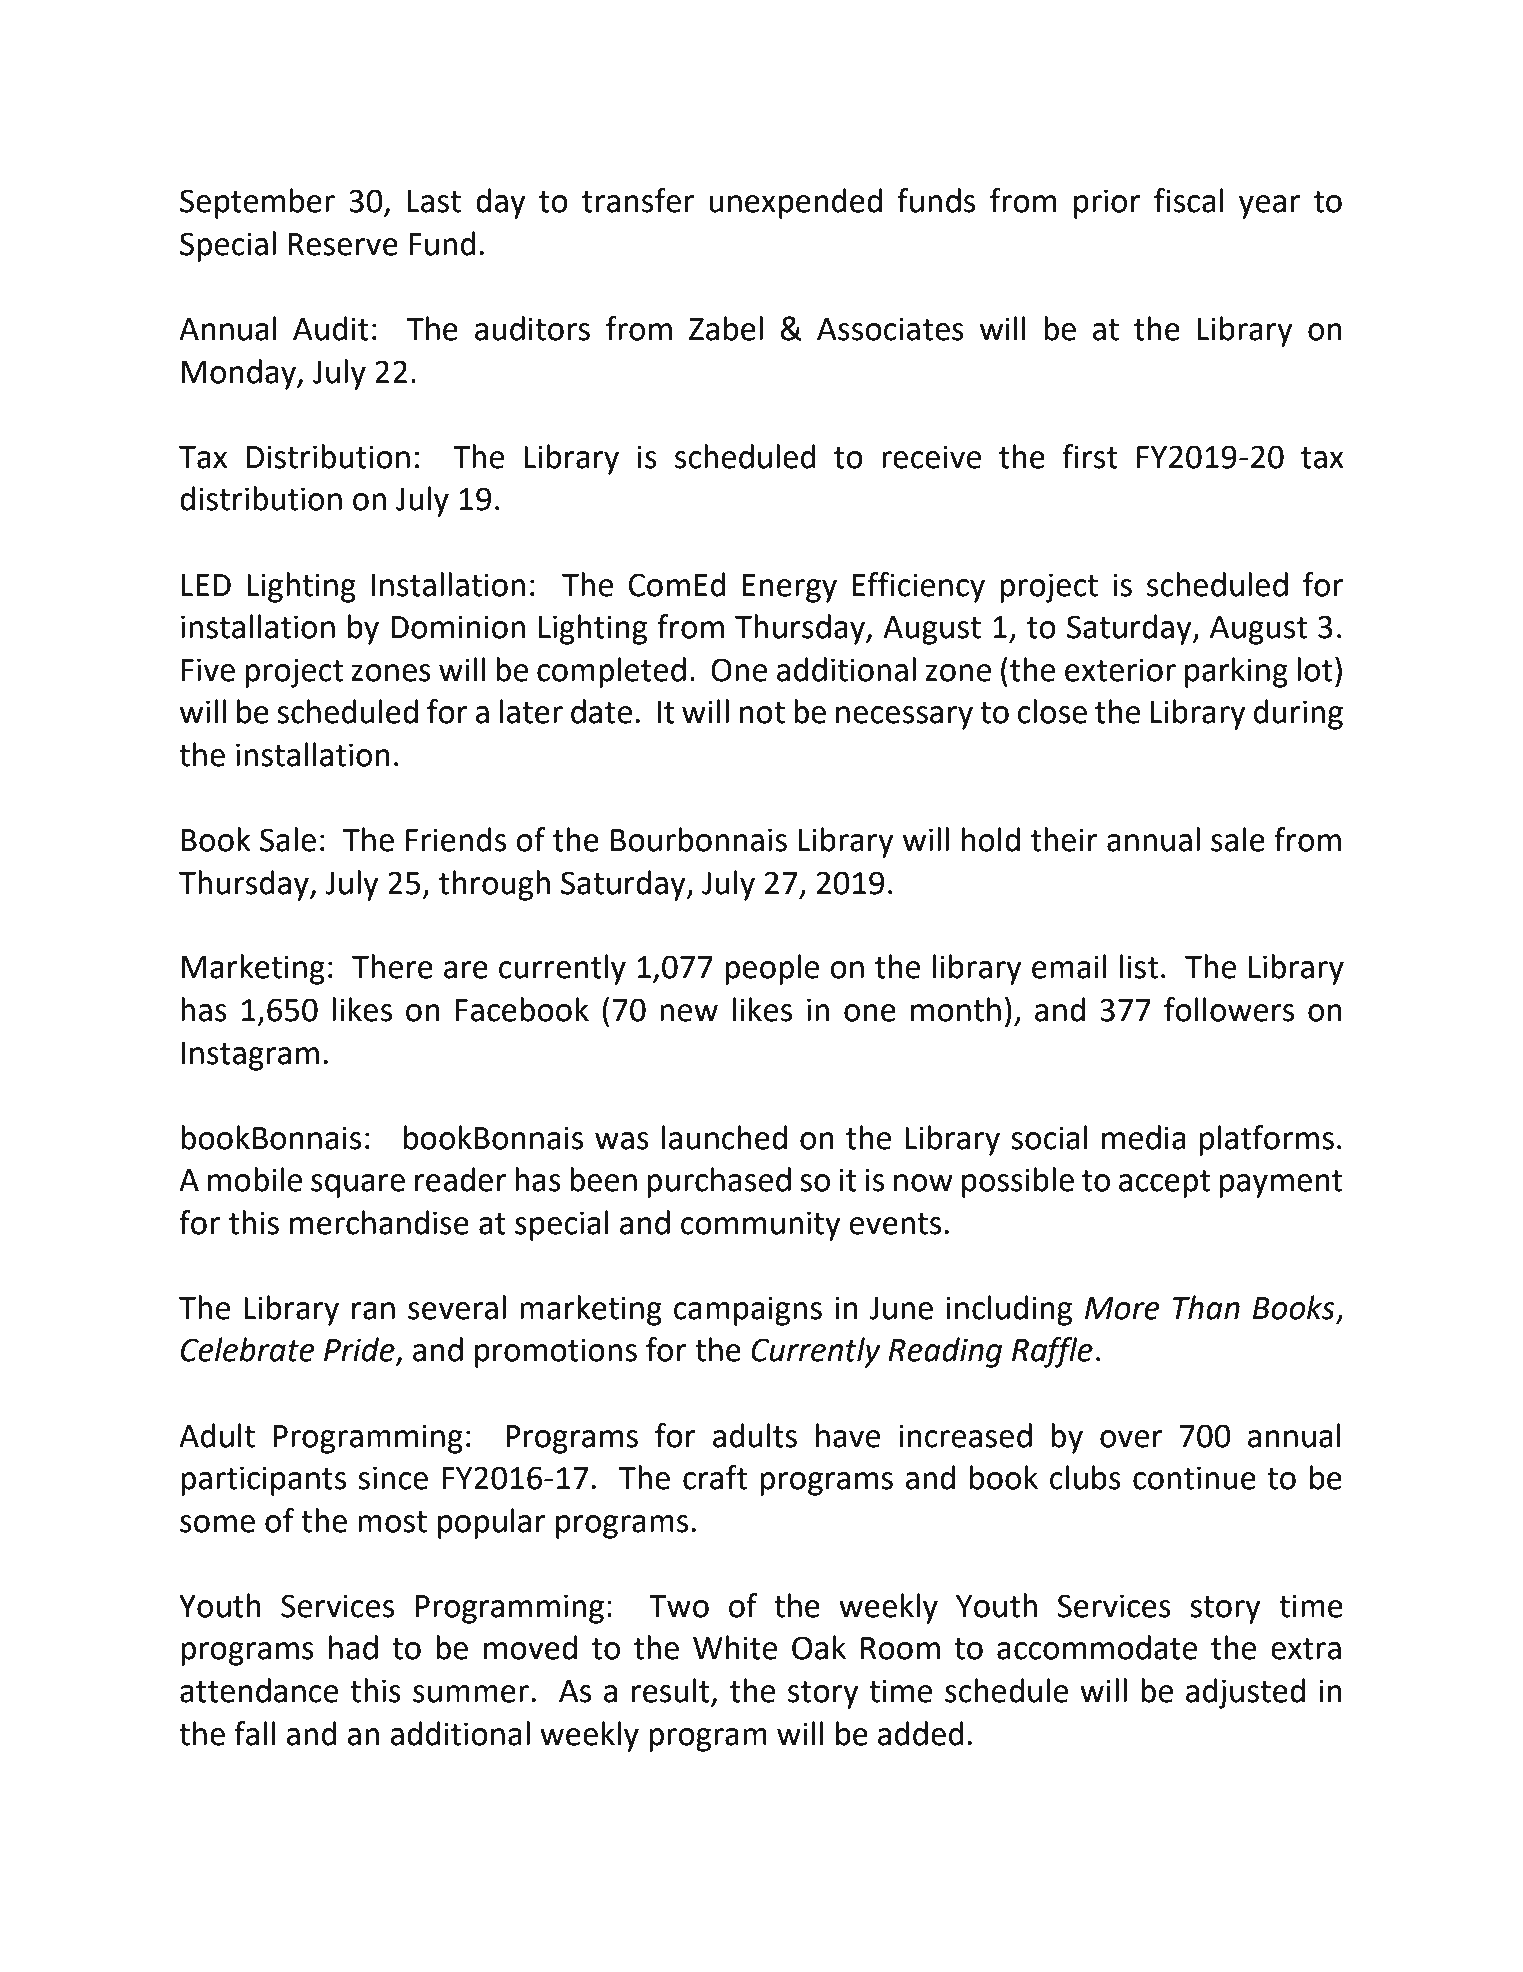 The width and height of the document is (1523, 1972). What do you see at coordinates (735, 1647) in the document?
I see `White` at bounding box center [735, 1647].
